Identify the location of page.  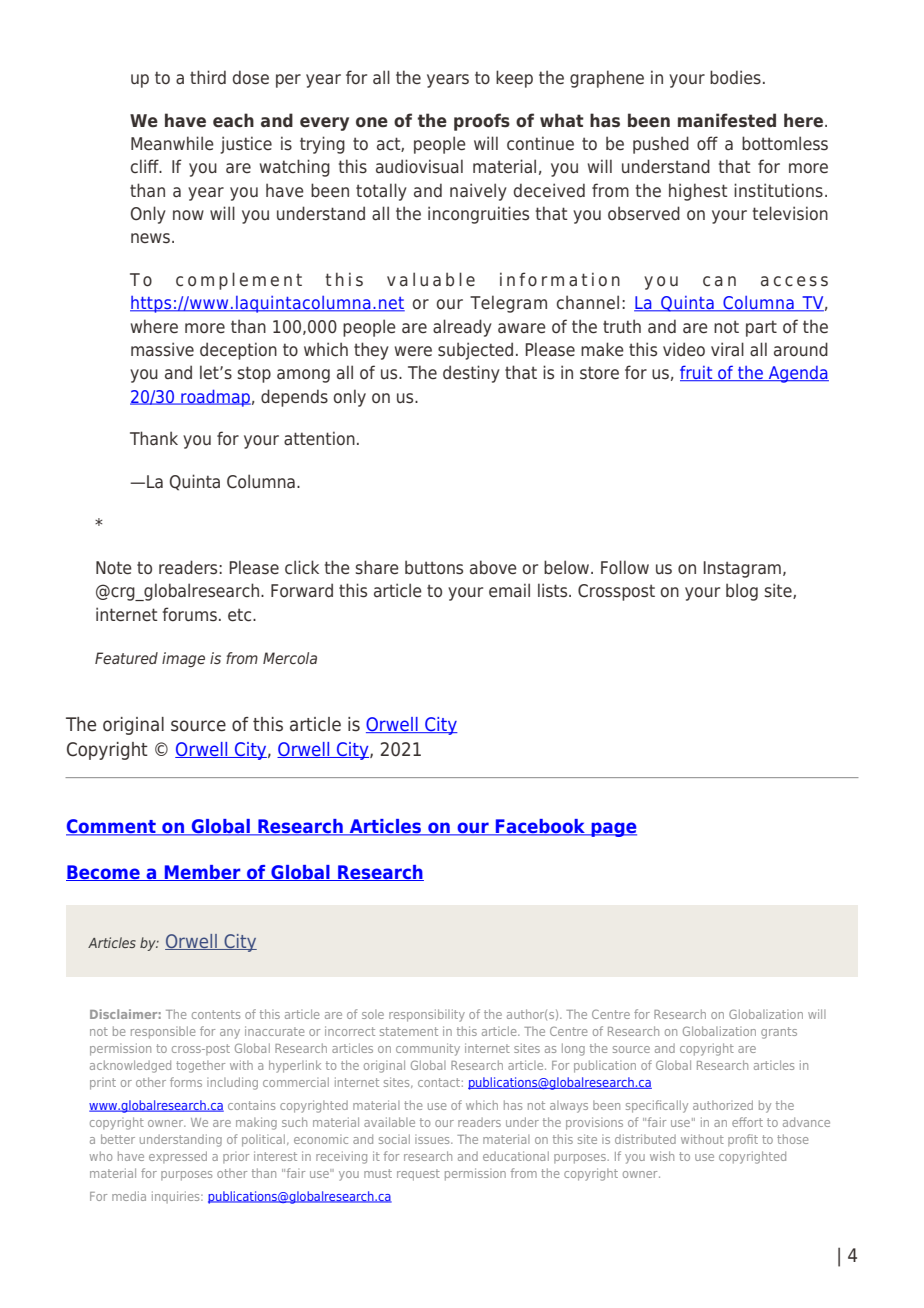
(613, 829).
